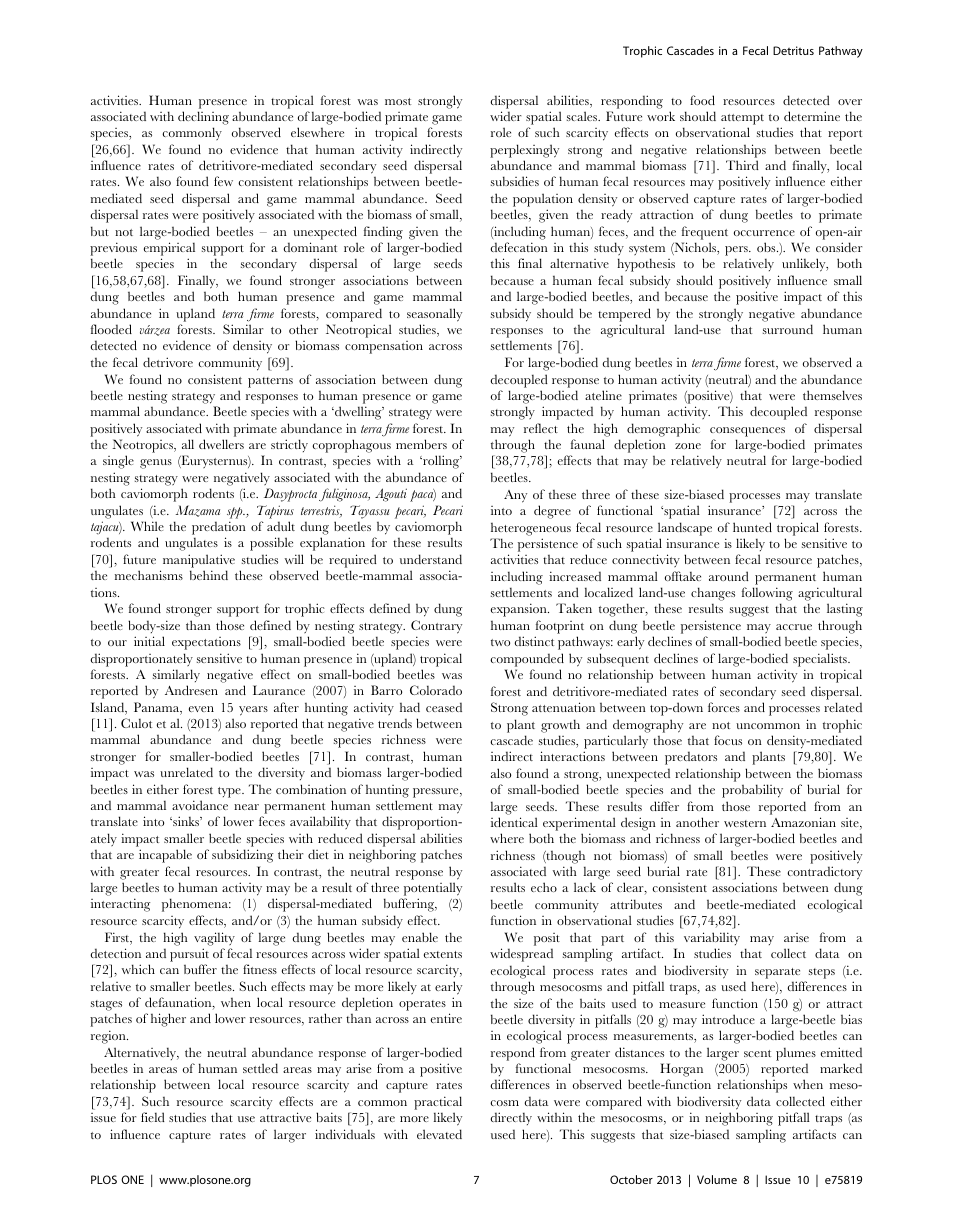 The image size is (953, 1232). What do you see at coordinates (520, 610) in the page?
I see `expansion` at bounding box center [520, 610].
